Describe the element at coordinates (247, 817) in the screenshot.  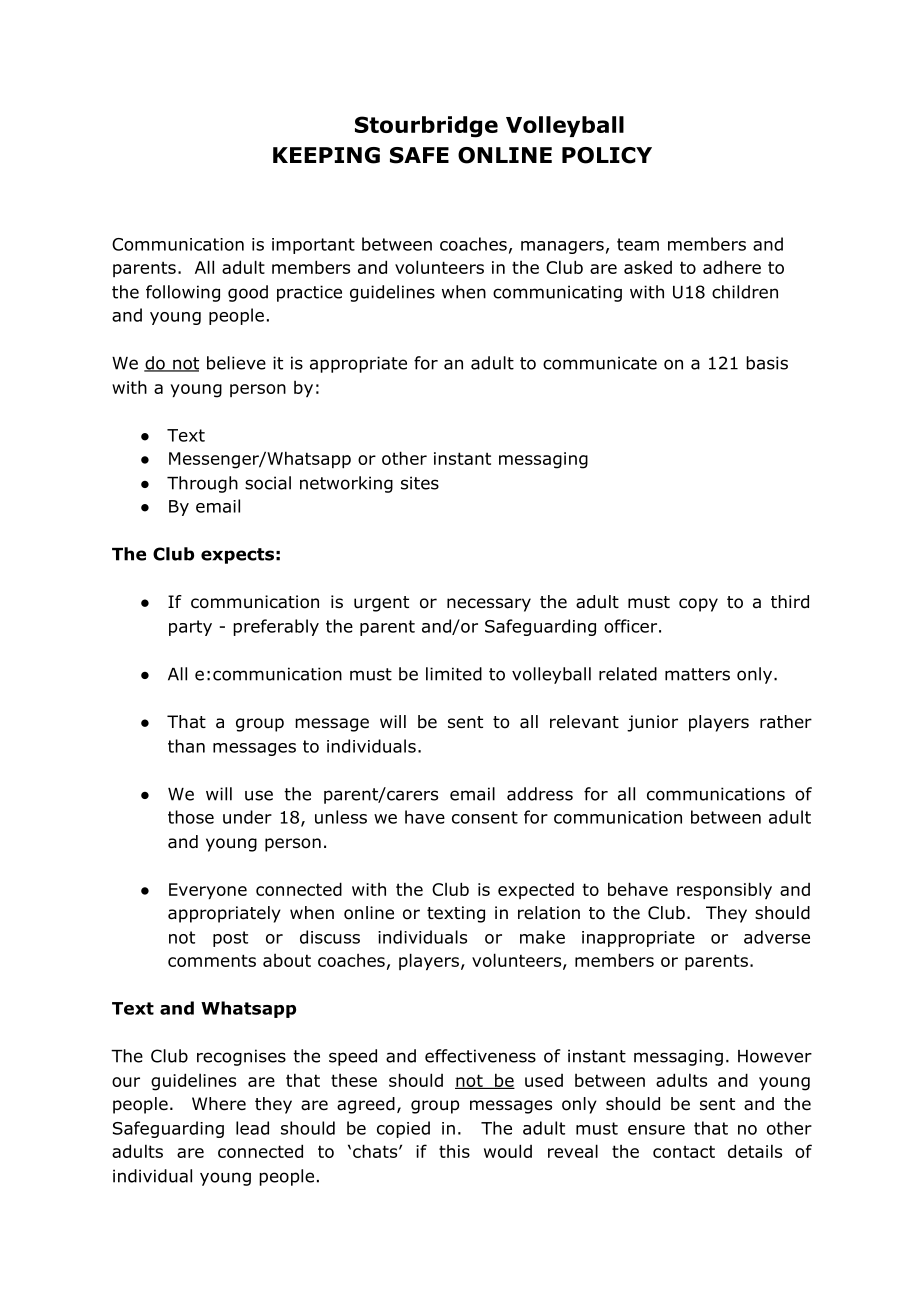
I see `under` at that location.
